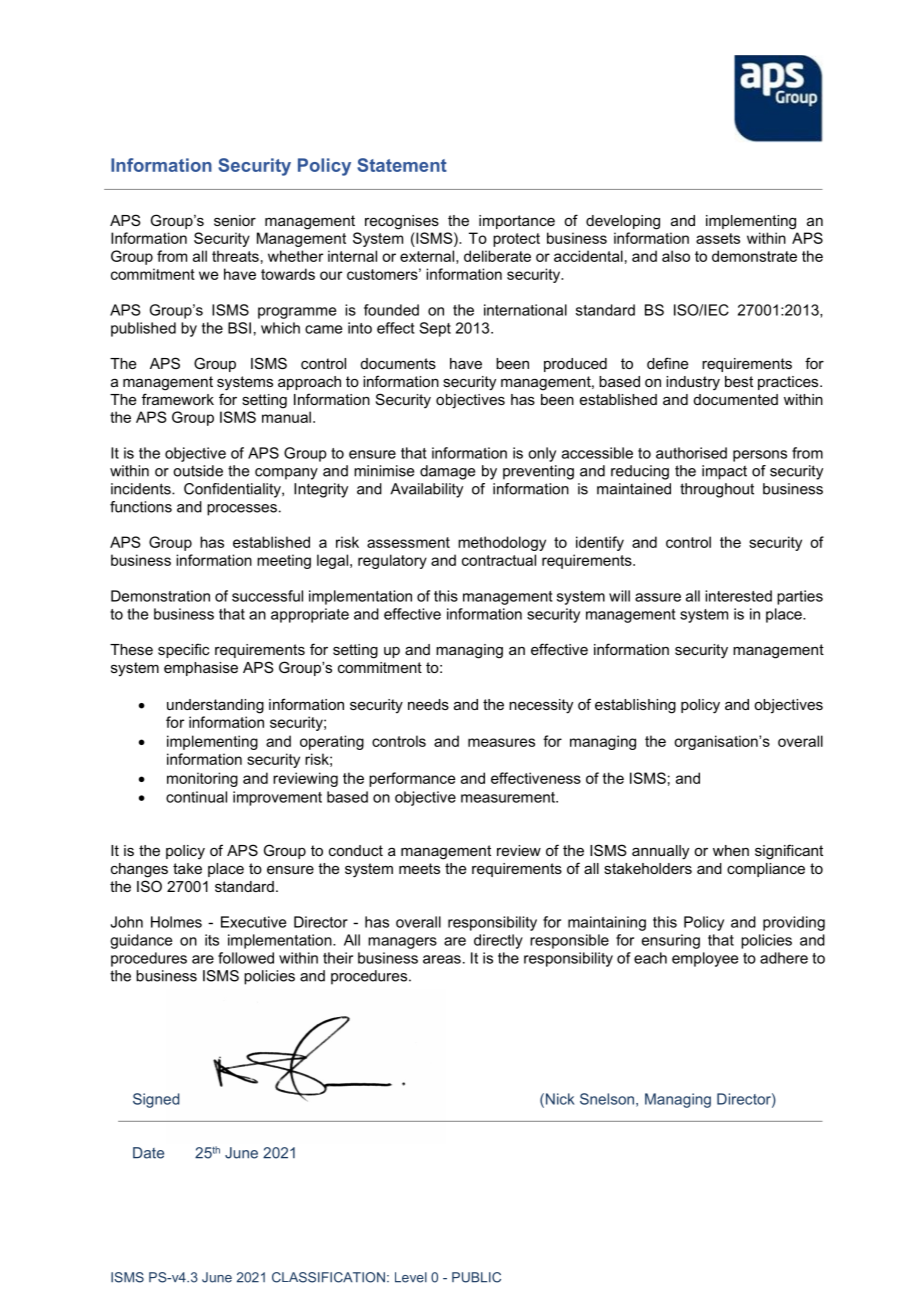  I want to click on meets, so click(419, 868).
